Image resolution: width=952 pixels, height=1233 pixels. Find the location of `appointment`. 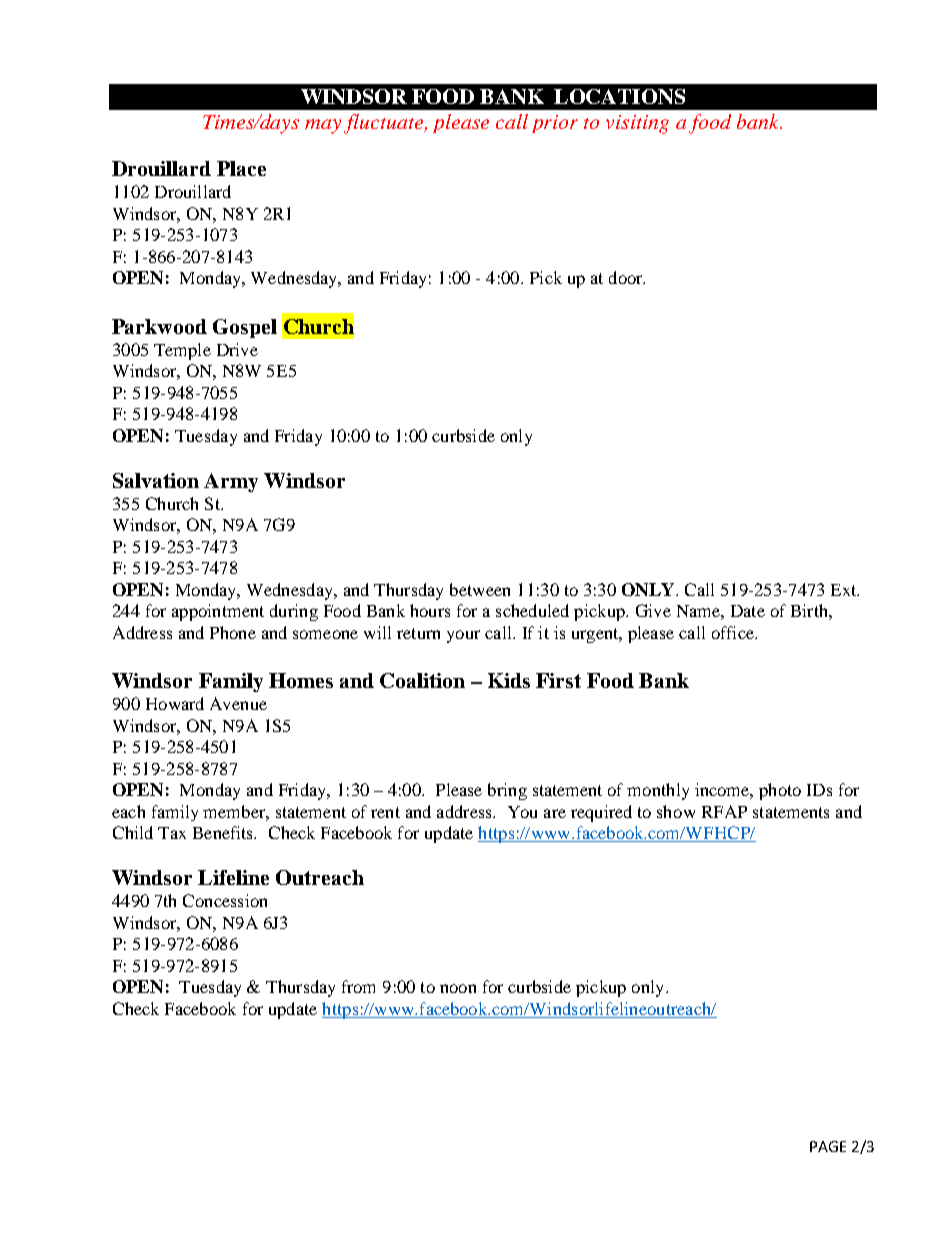

appointment is located at coordinates (218, 612).
